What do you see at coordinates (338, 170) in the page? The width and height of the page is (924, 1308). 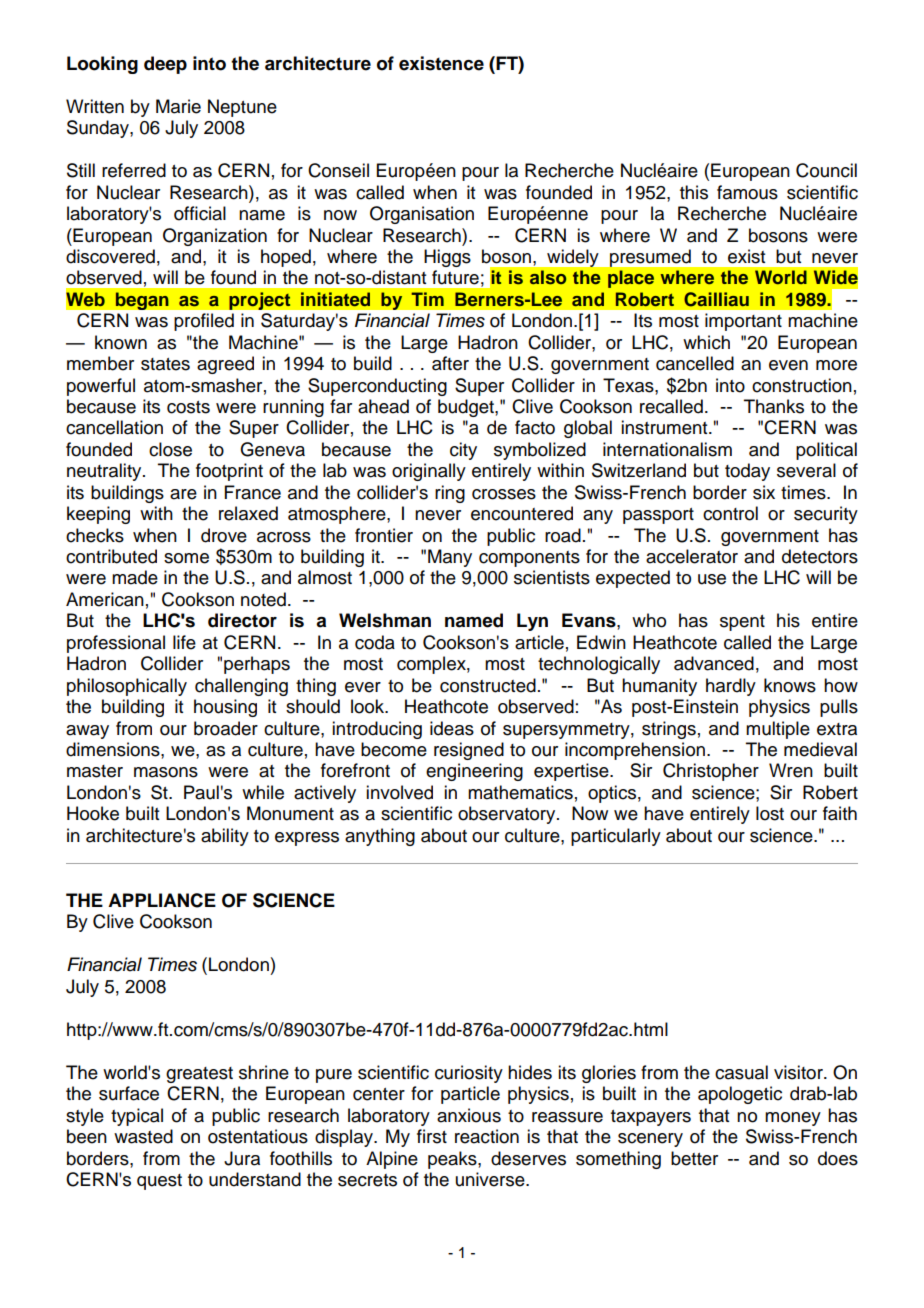 I see `Conseil` at bounding box center [338, 170].
